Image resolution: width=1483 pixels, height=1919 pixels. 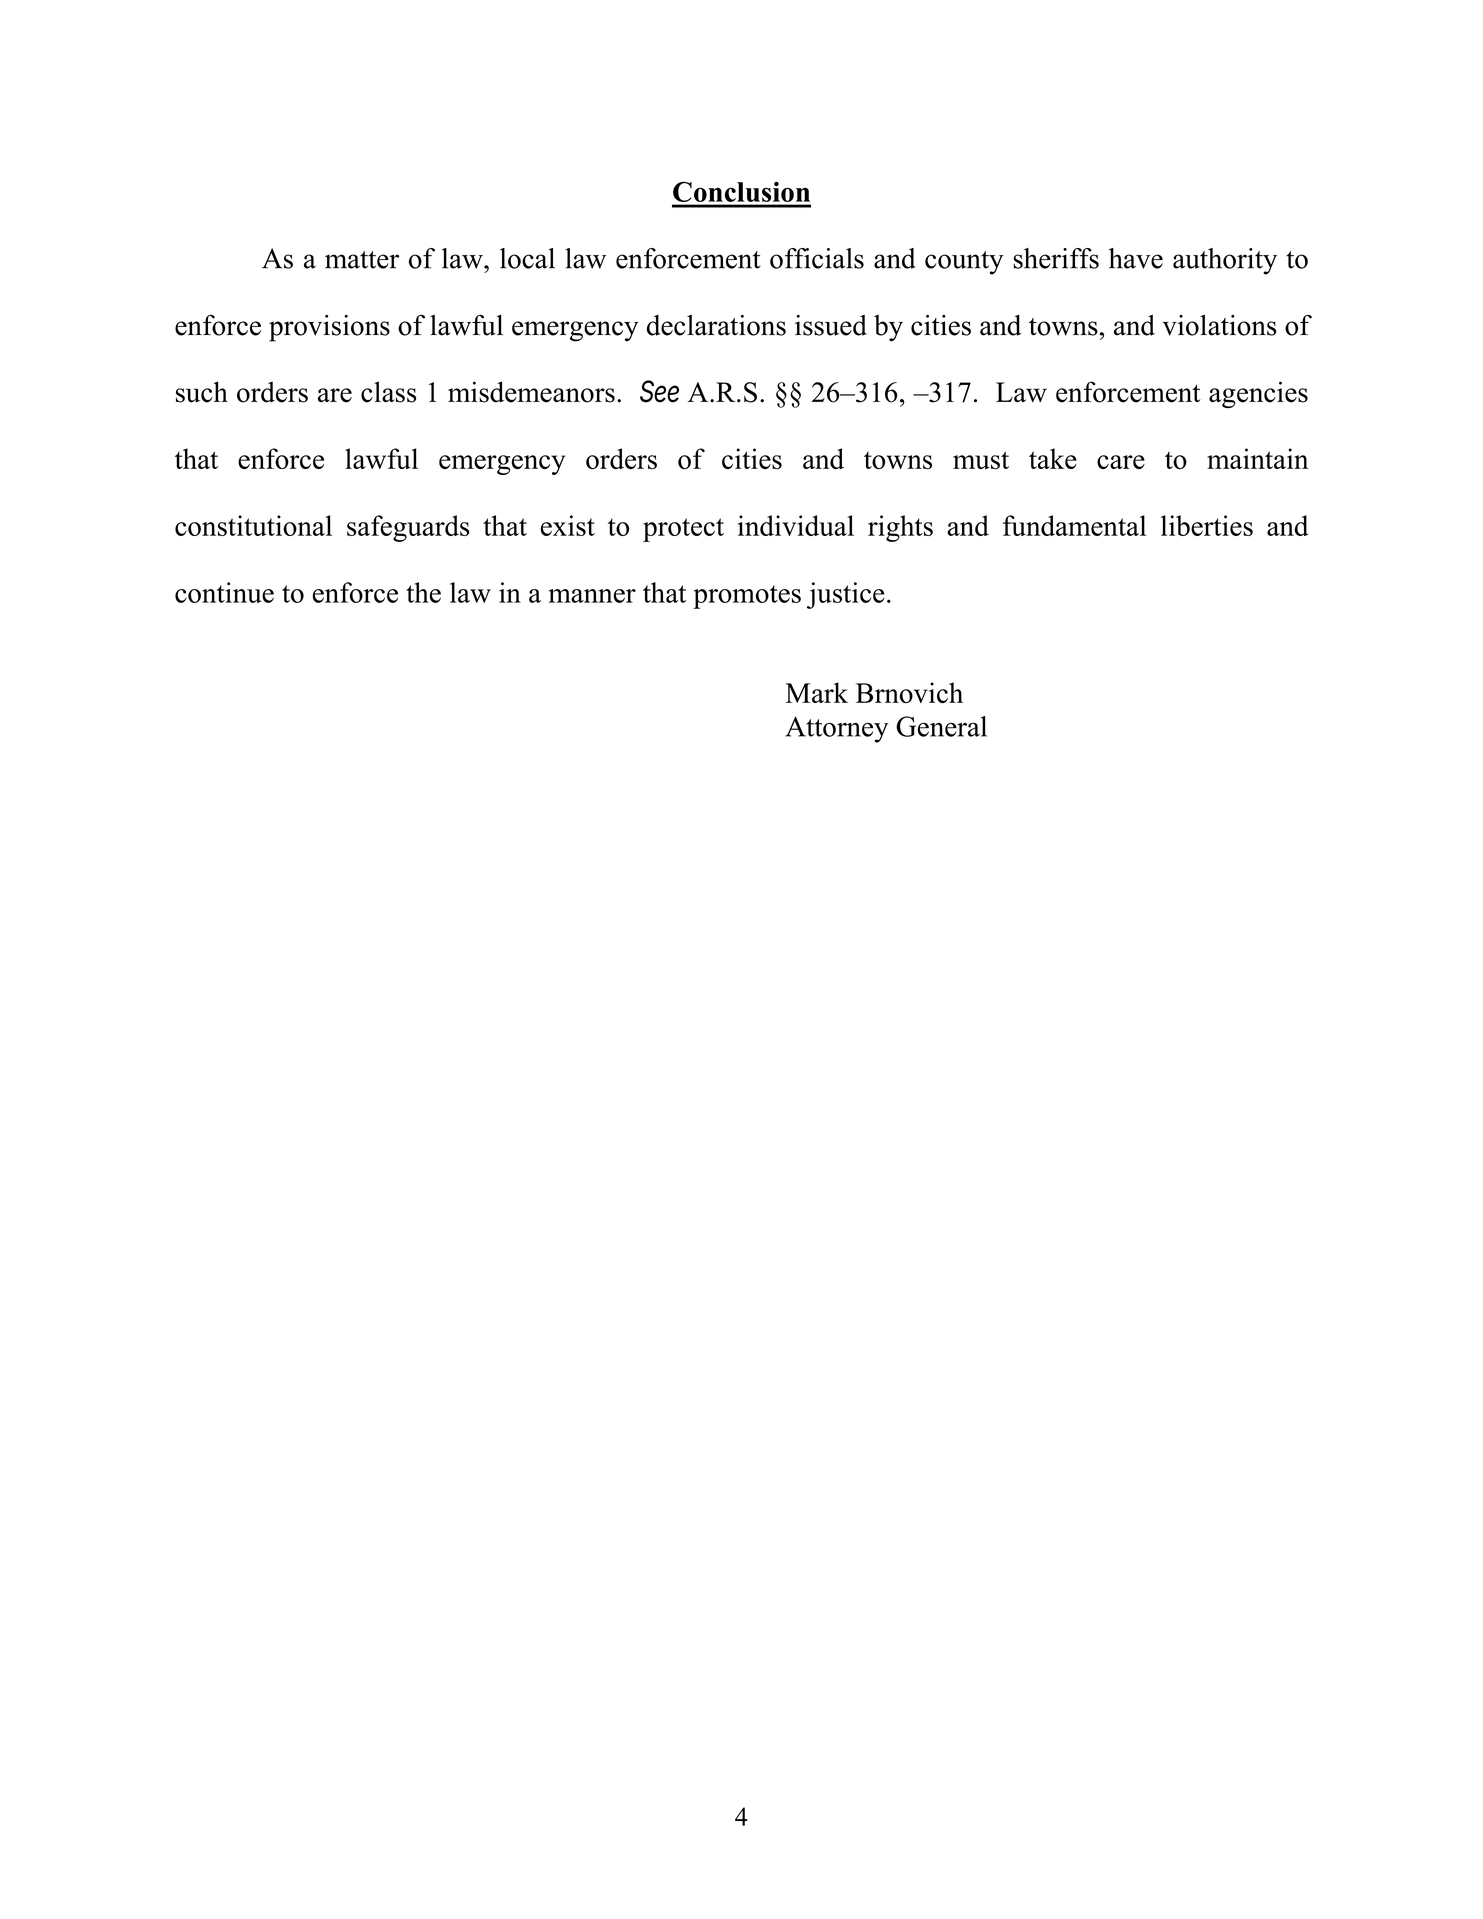 What do you see at coordinates (1074, 525) in the screenshot?
I see `fundamental` at bounding box center [1074, 525].
